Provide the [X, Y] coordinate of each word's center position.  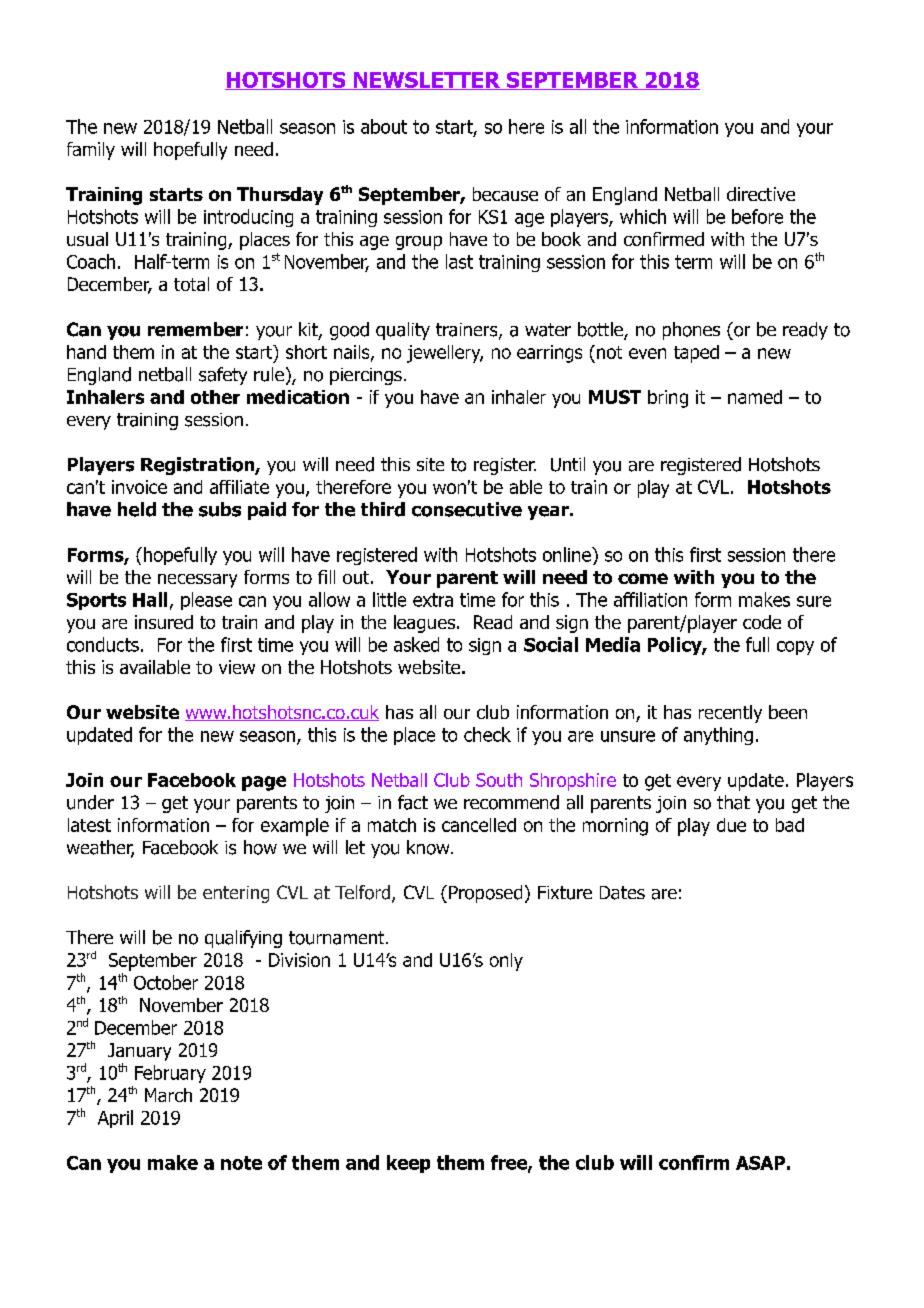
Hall [150, 599]
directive [761, 194]
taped [696, 354]
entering [236, 894]
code [762, 622]
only [506, 962]
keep [408, 1164]
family [91, 151]
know [429, 847]
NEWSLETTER [427, 81]
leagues [424, 624]
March [168, 1095]
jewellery [445, 354]
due [731, 825]
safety [223, 376]
